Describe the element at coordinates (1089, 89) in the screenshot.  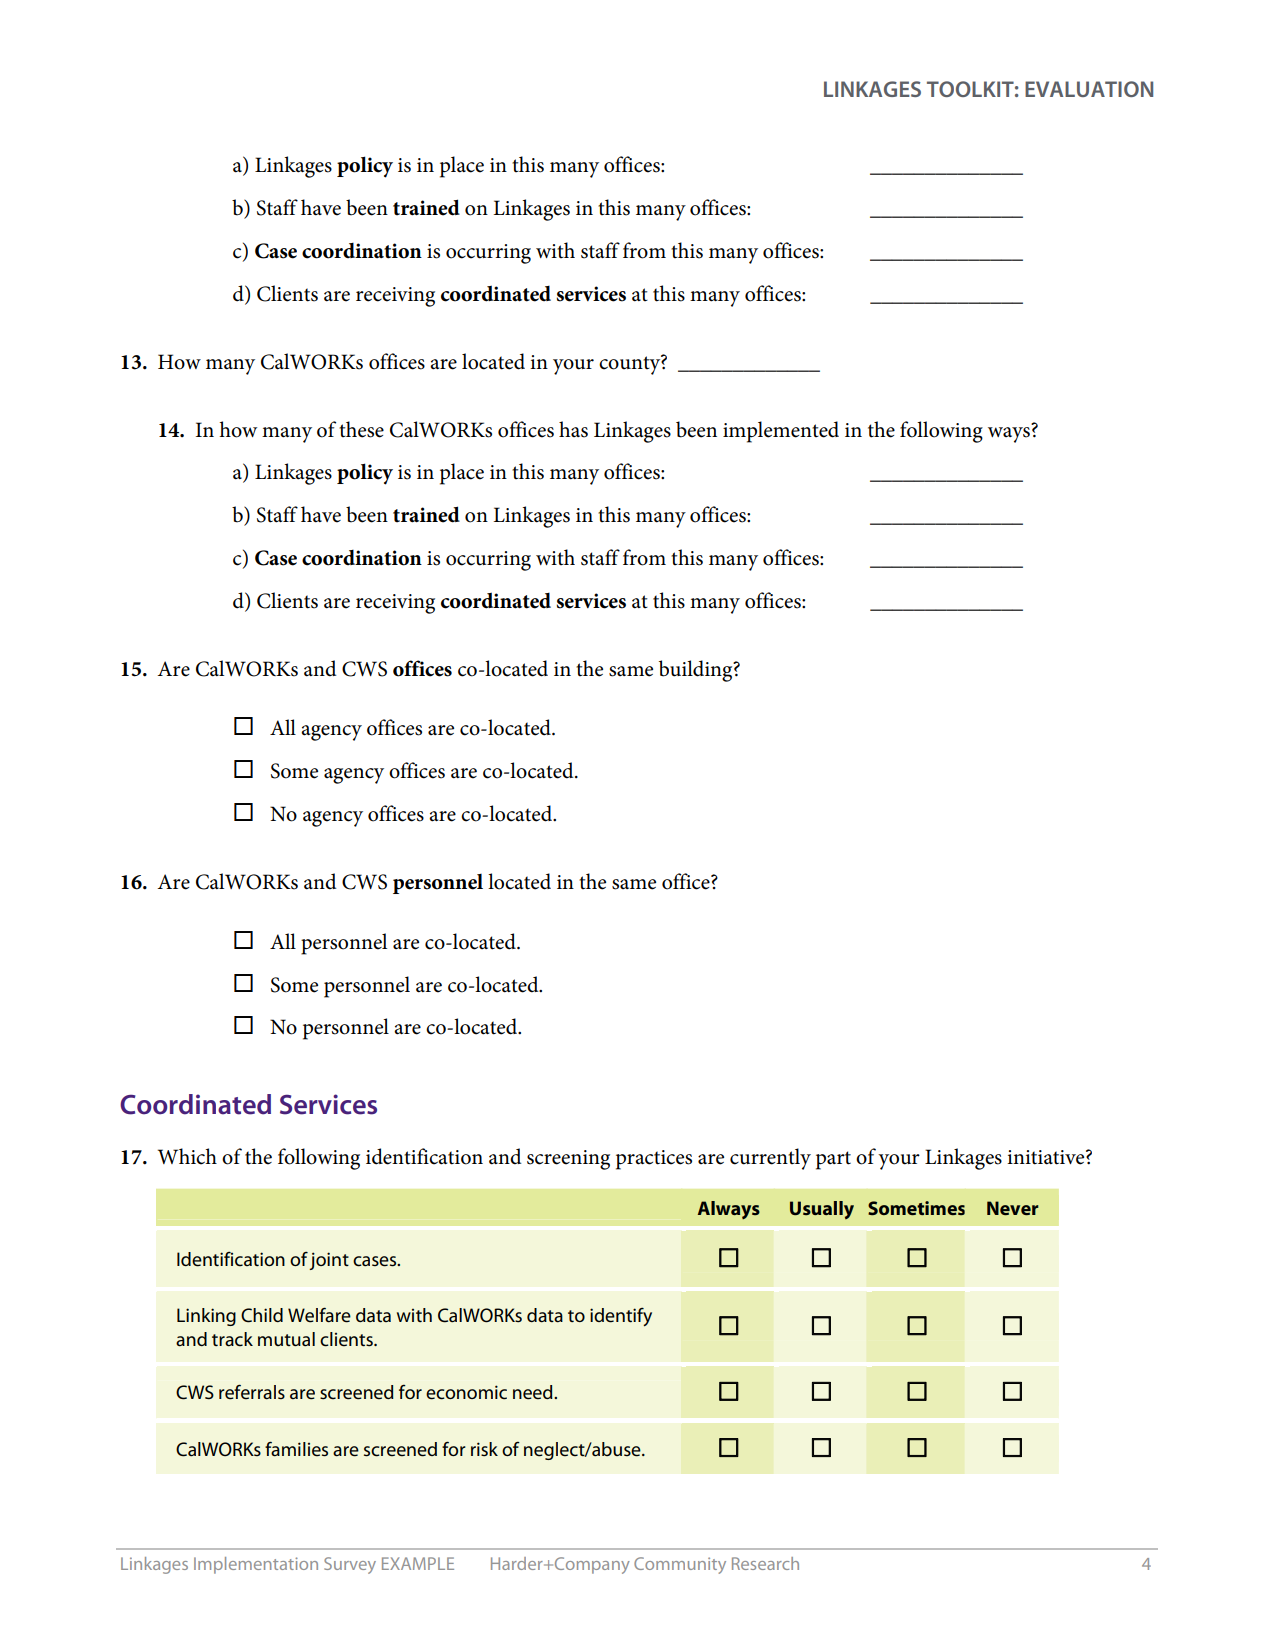
I see `EVALUATION` at that location.
